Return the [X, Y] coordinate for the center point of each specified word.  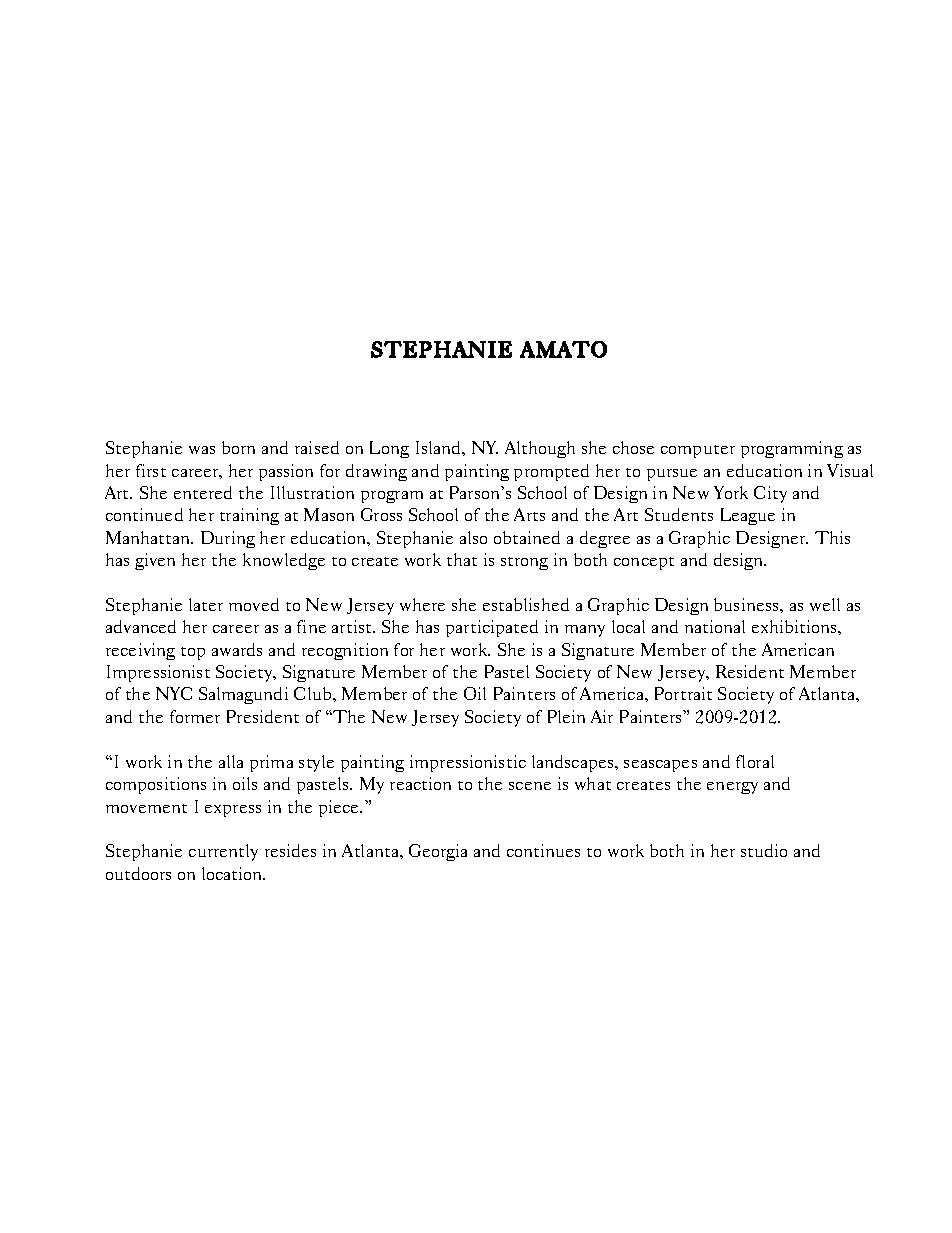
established [526, 604]
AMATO [563, 349]
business [747, 604]
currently [223, 852]
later [206, 604]
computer [698, 451]
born [238, 447]
